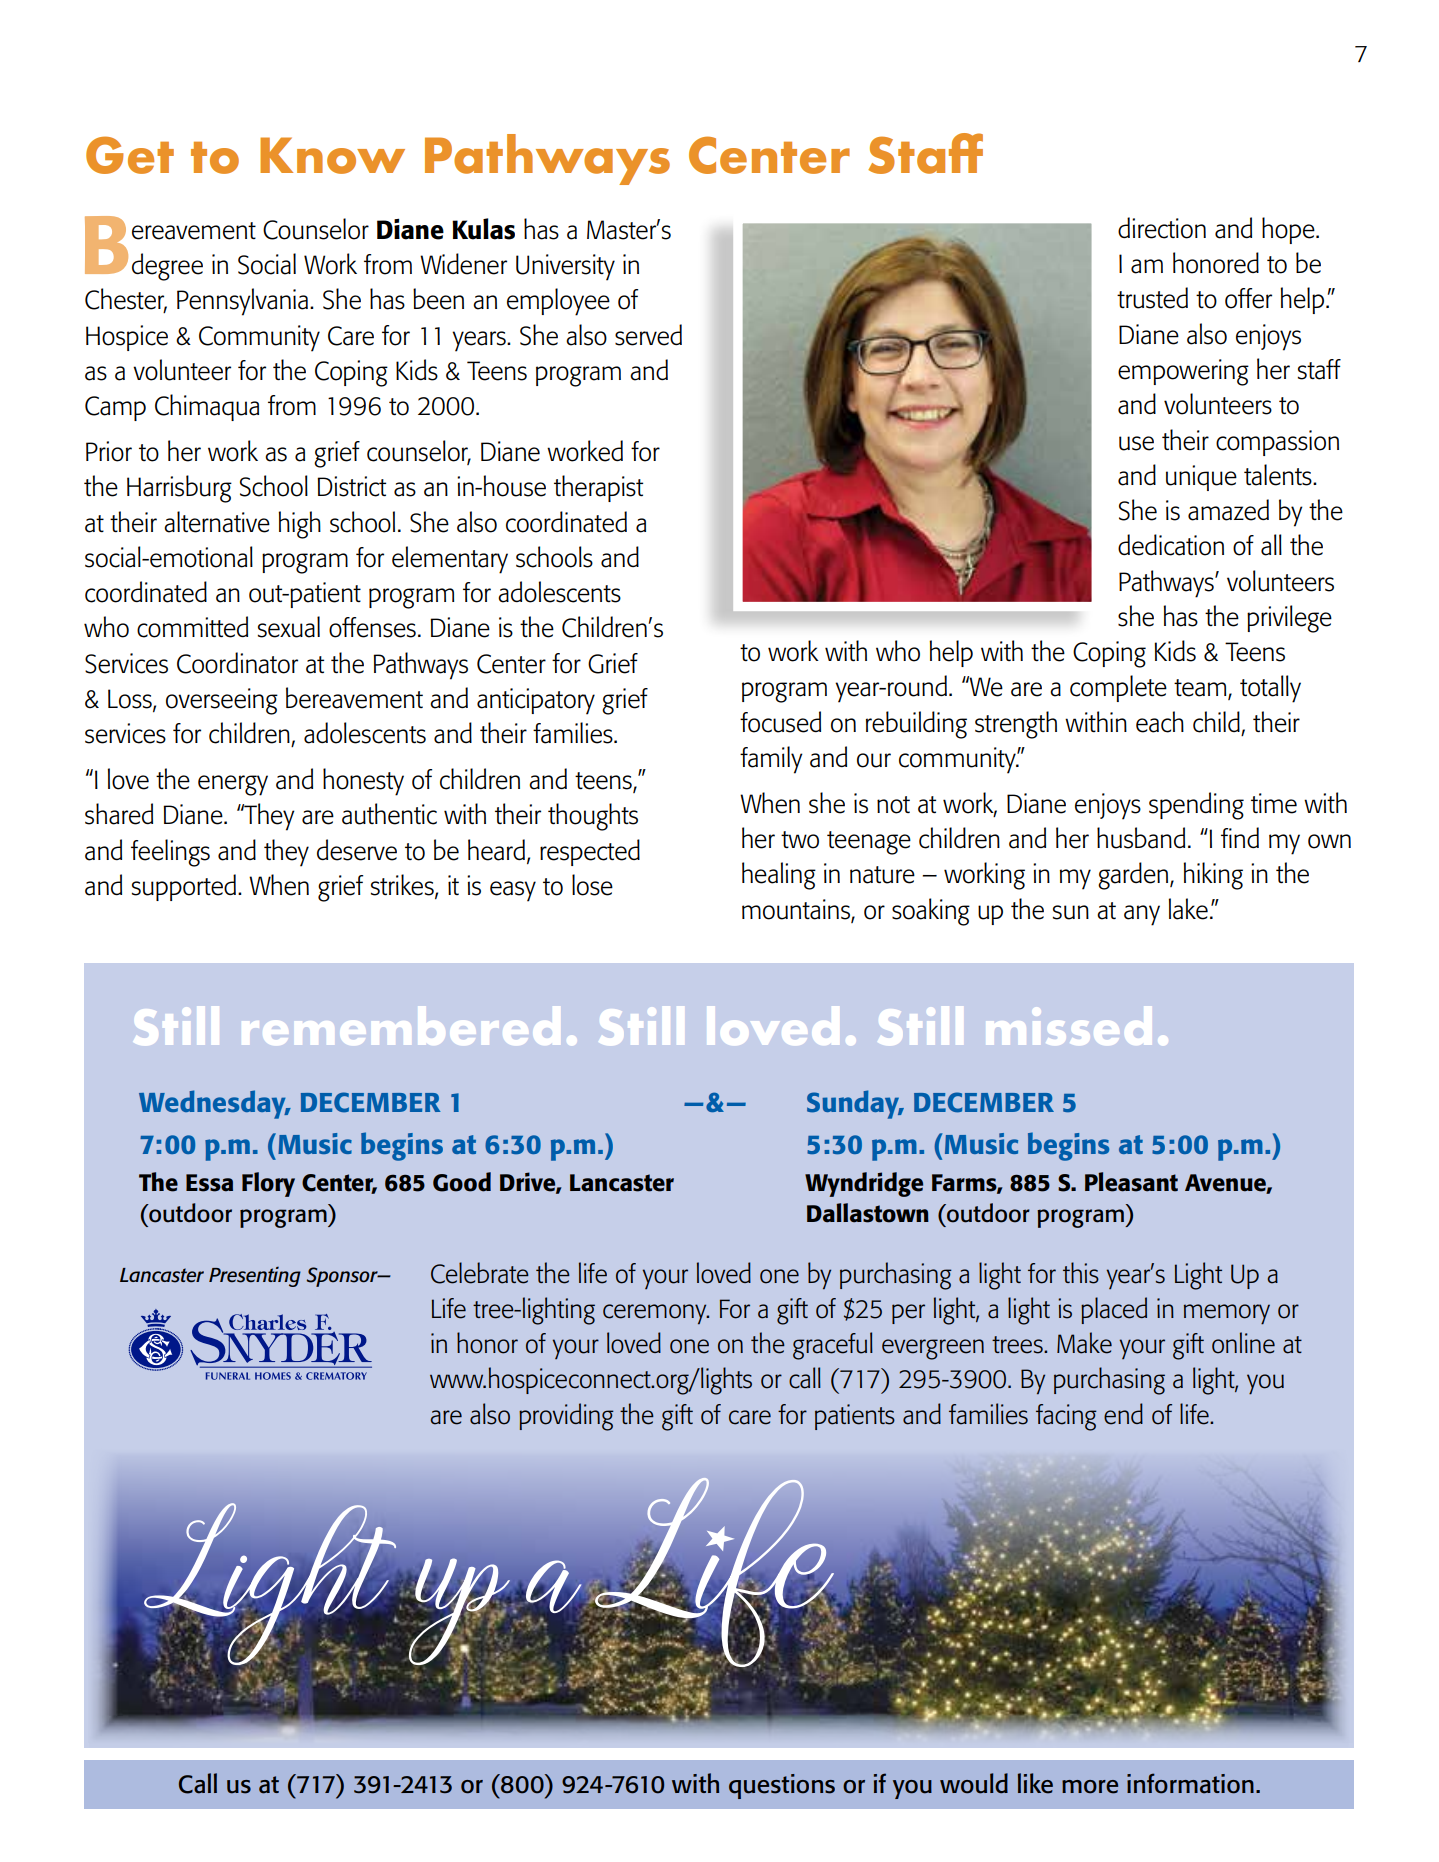 This screenshot has width=1439, height=1862. I want to click on supported, so click(184, 887).
